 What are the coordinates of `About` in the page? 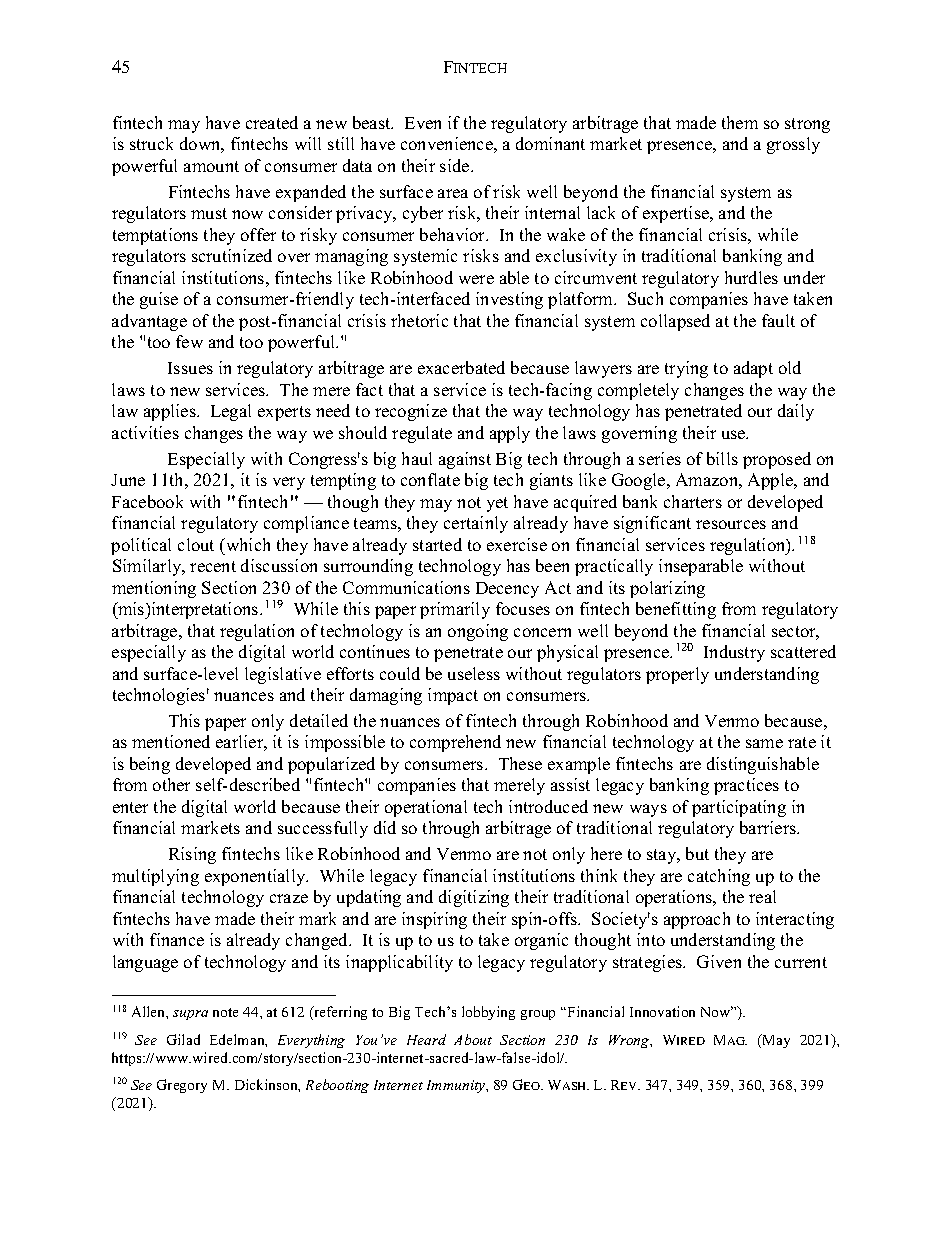 It's located at (473, 1039).
